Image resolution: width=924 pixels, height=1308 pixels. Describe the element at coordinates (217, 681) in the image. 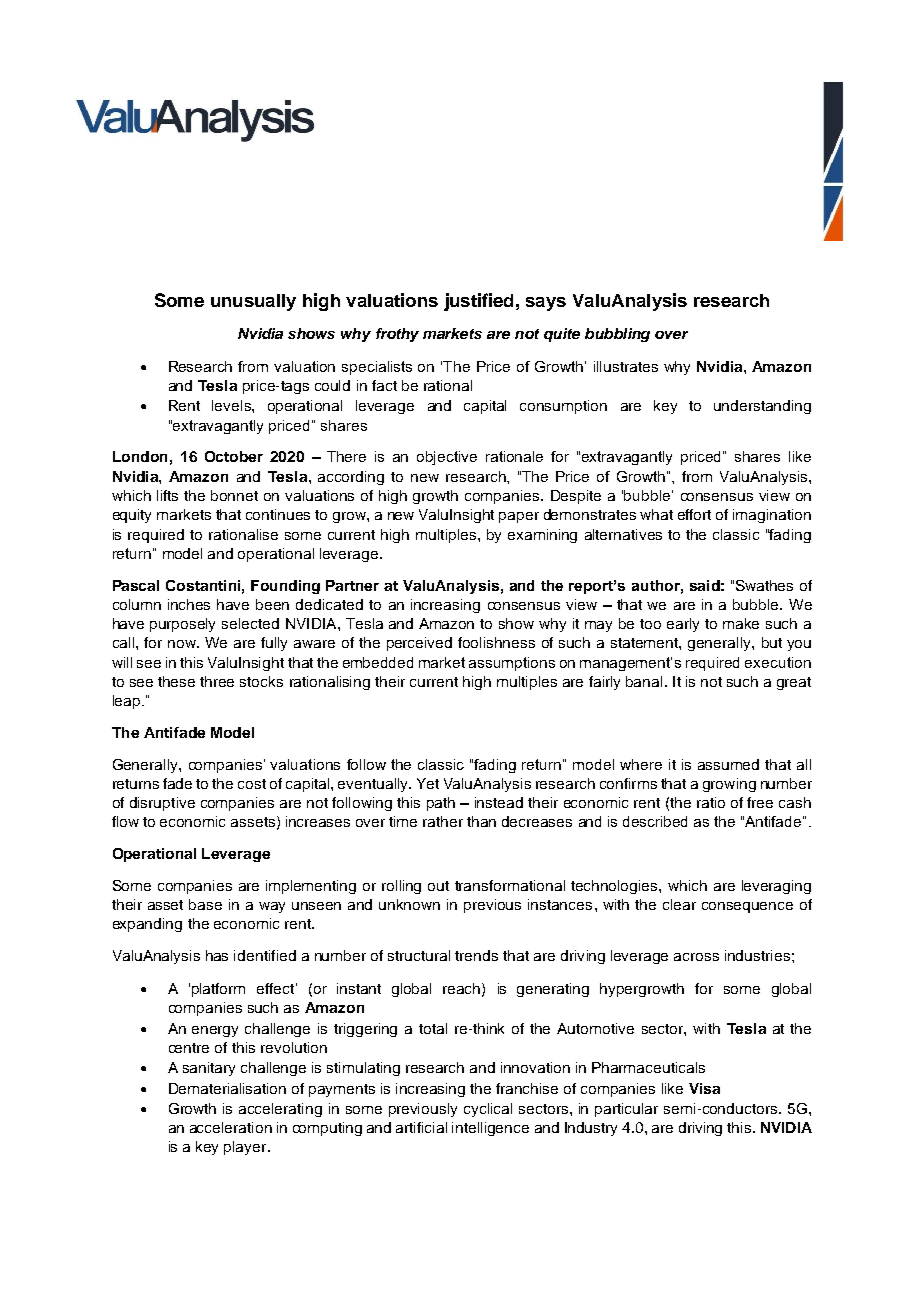

I see `three` at that location.
